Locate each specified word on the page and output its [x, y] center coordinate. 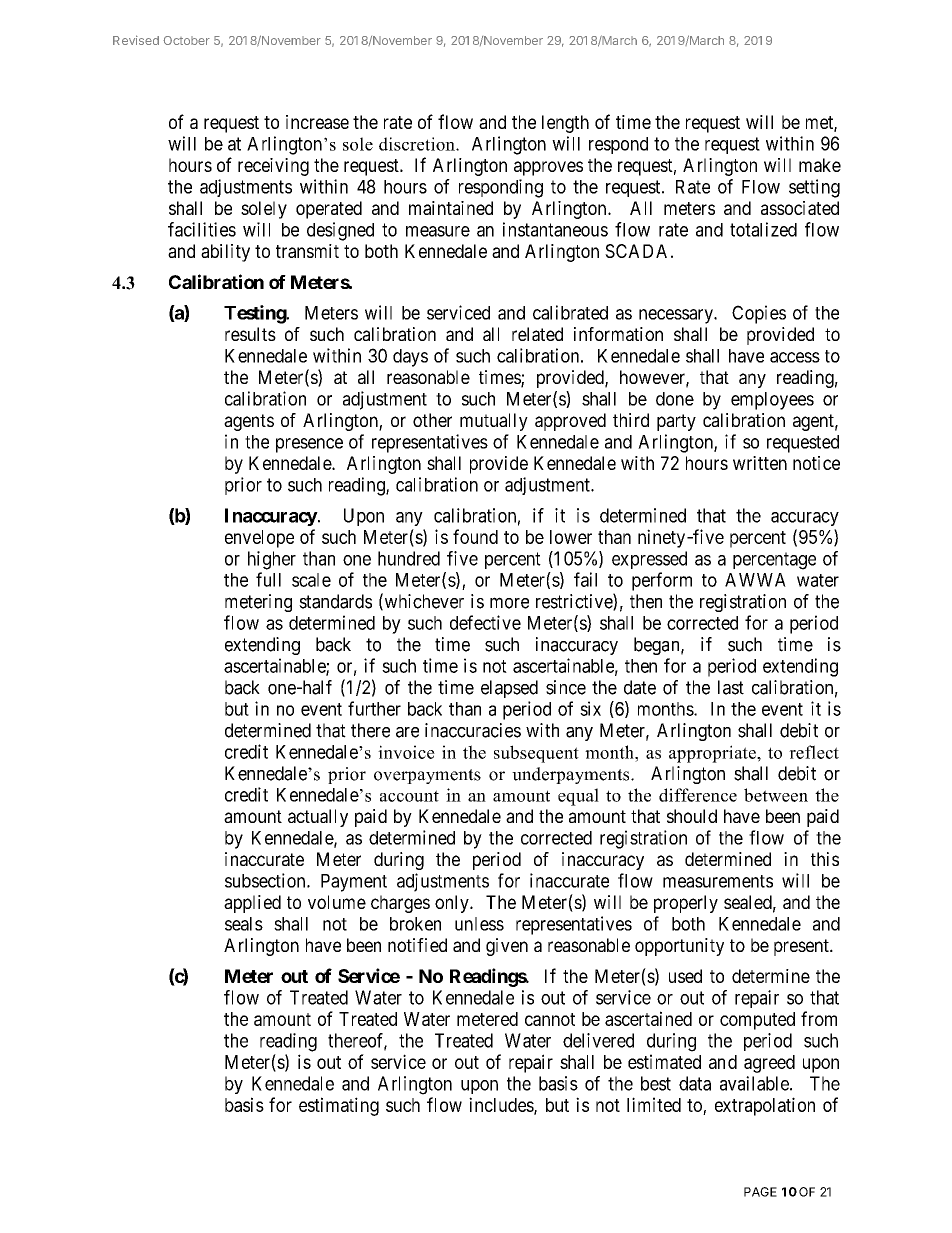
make [820, 165]
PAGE [760, 1192]
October [186, 40]
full [268, 579]
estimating [339, 1106]
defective [485, 622]
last [731, 687]
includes [502, 1105]
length [565, 124]
